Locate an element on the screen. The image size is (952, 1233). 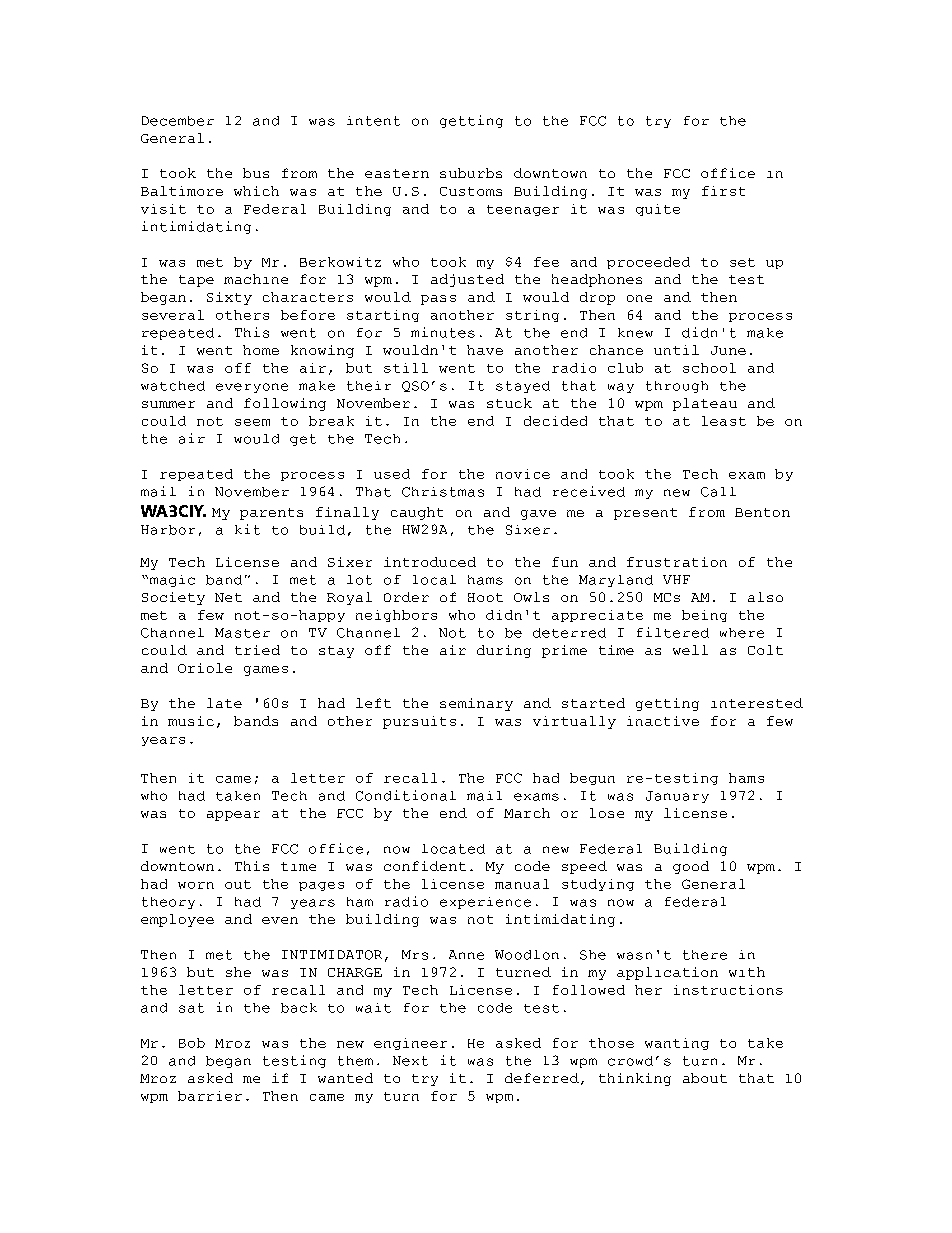
first is located at coordinates (723, 191).
